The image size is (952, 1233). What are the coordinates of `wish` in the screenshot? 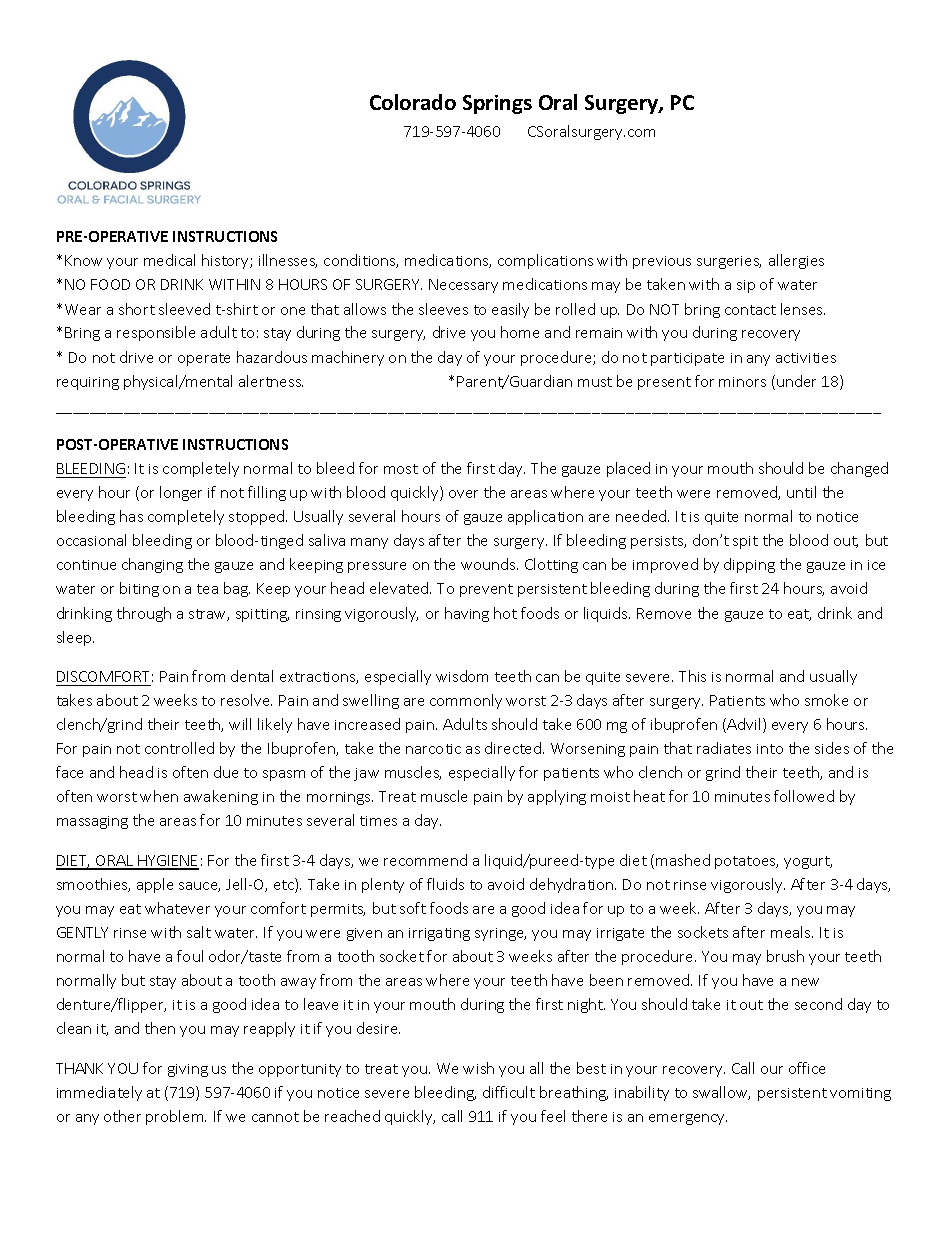 It's located at (478, 1068).
